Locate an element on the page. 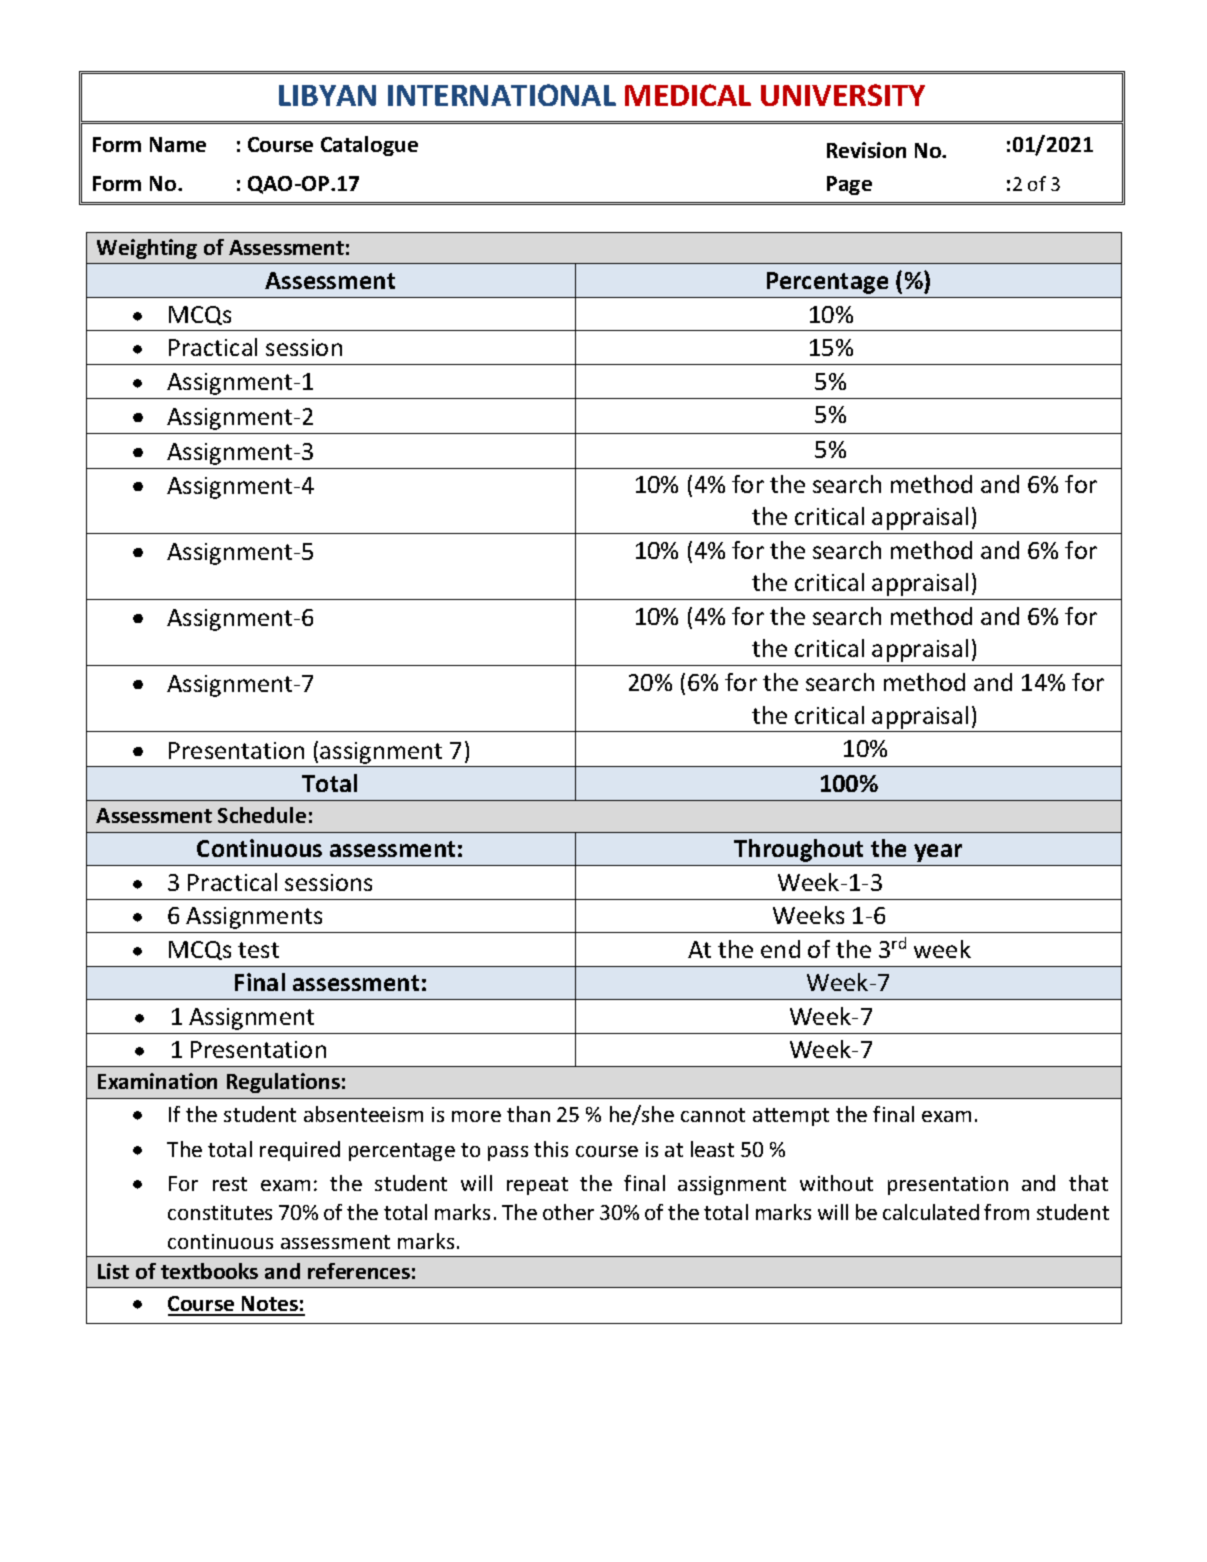  Revision is located at coordinates (866, 150).
